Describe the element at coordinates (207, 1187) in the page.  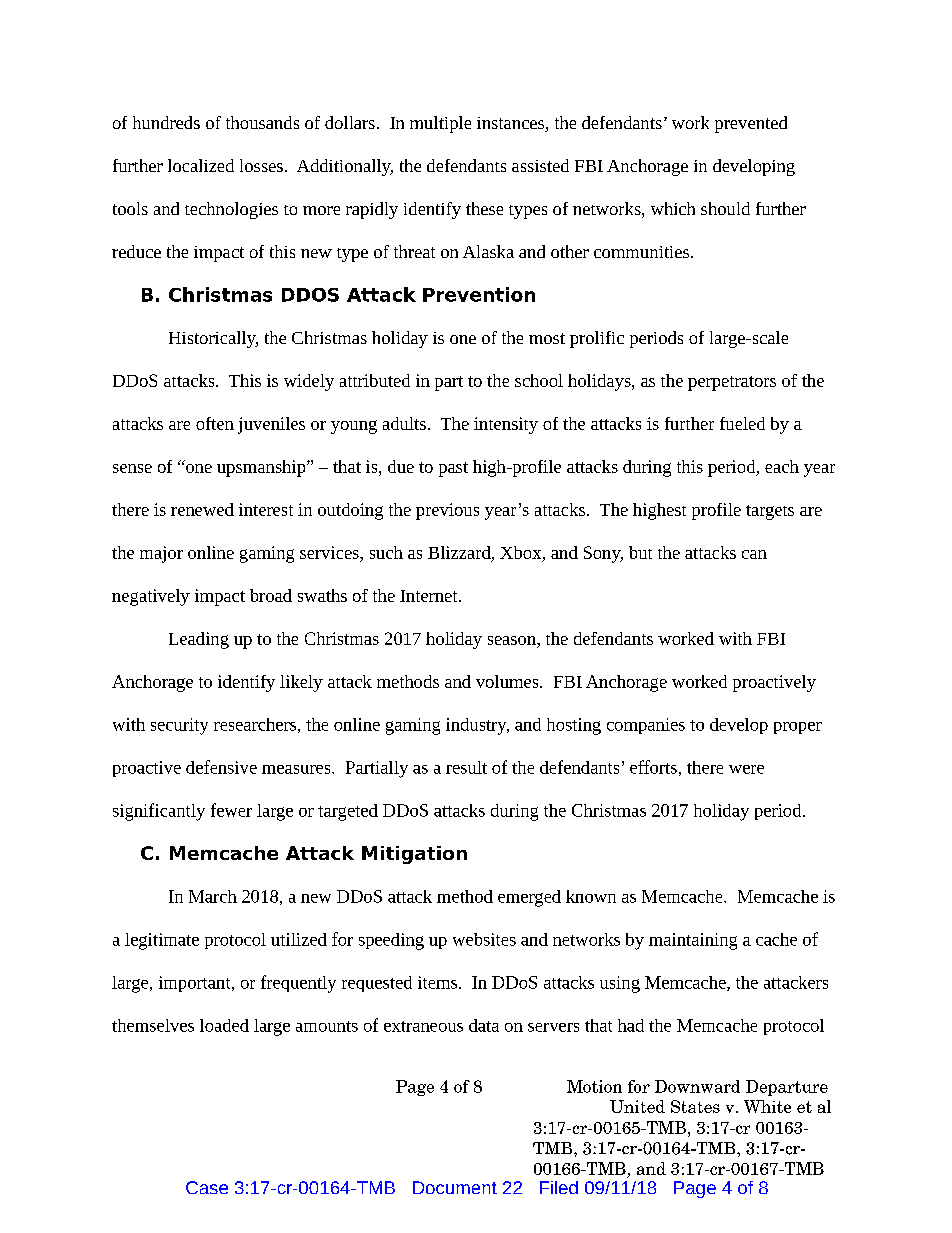
I see `Case` at that location.
